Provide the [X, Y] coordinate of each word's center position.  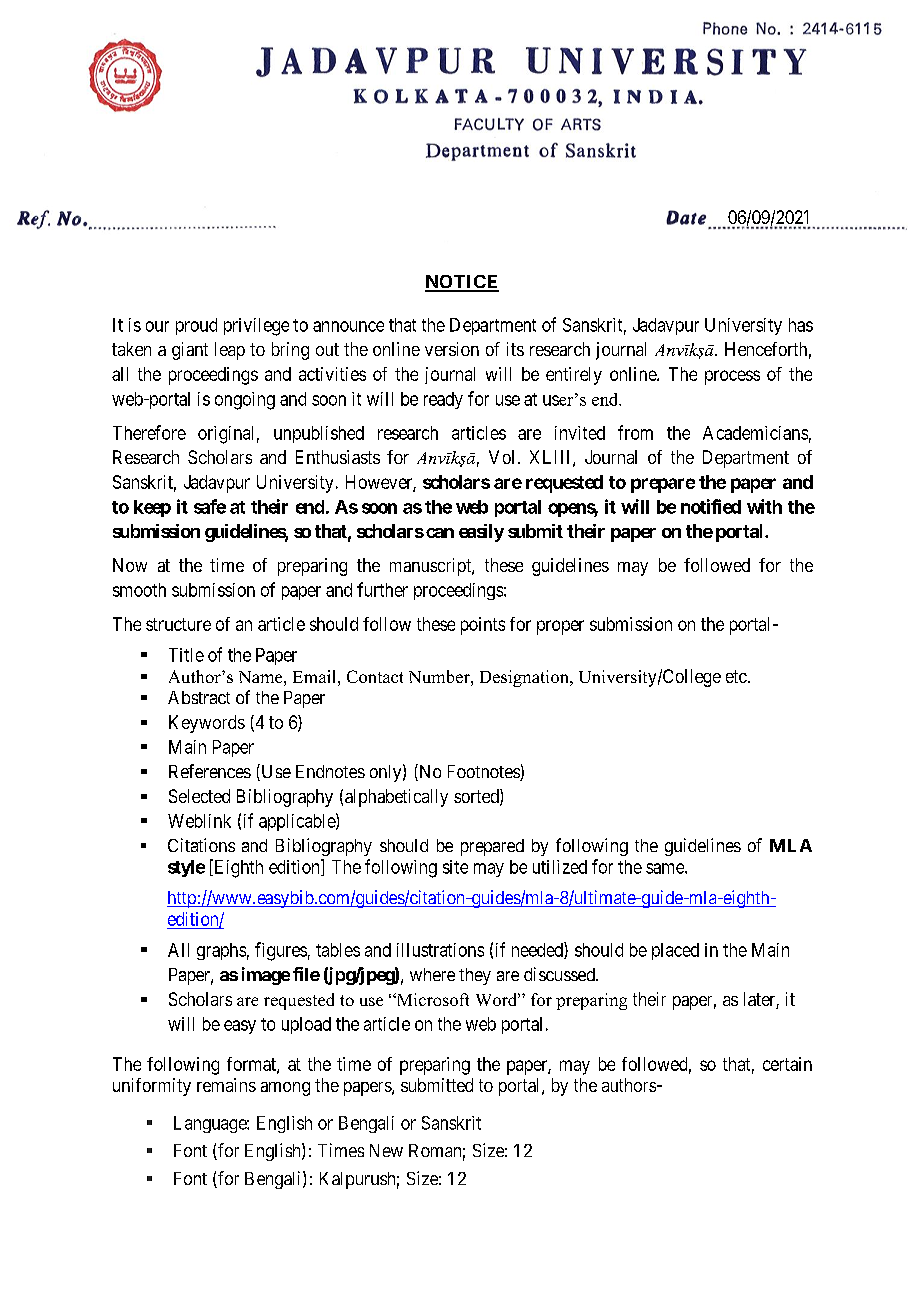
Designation [525, 678]
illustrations [440, 950]
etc [736, 676]
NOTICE [462, 283]
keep [152, 508]
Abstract [199, 697]
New [386, 1150]
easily [481, 533]
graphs [221, 951]
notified [711, 506]
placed [675, 951]
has [801, 325]
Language [211, 1124]
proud [196, 326]
